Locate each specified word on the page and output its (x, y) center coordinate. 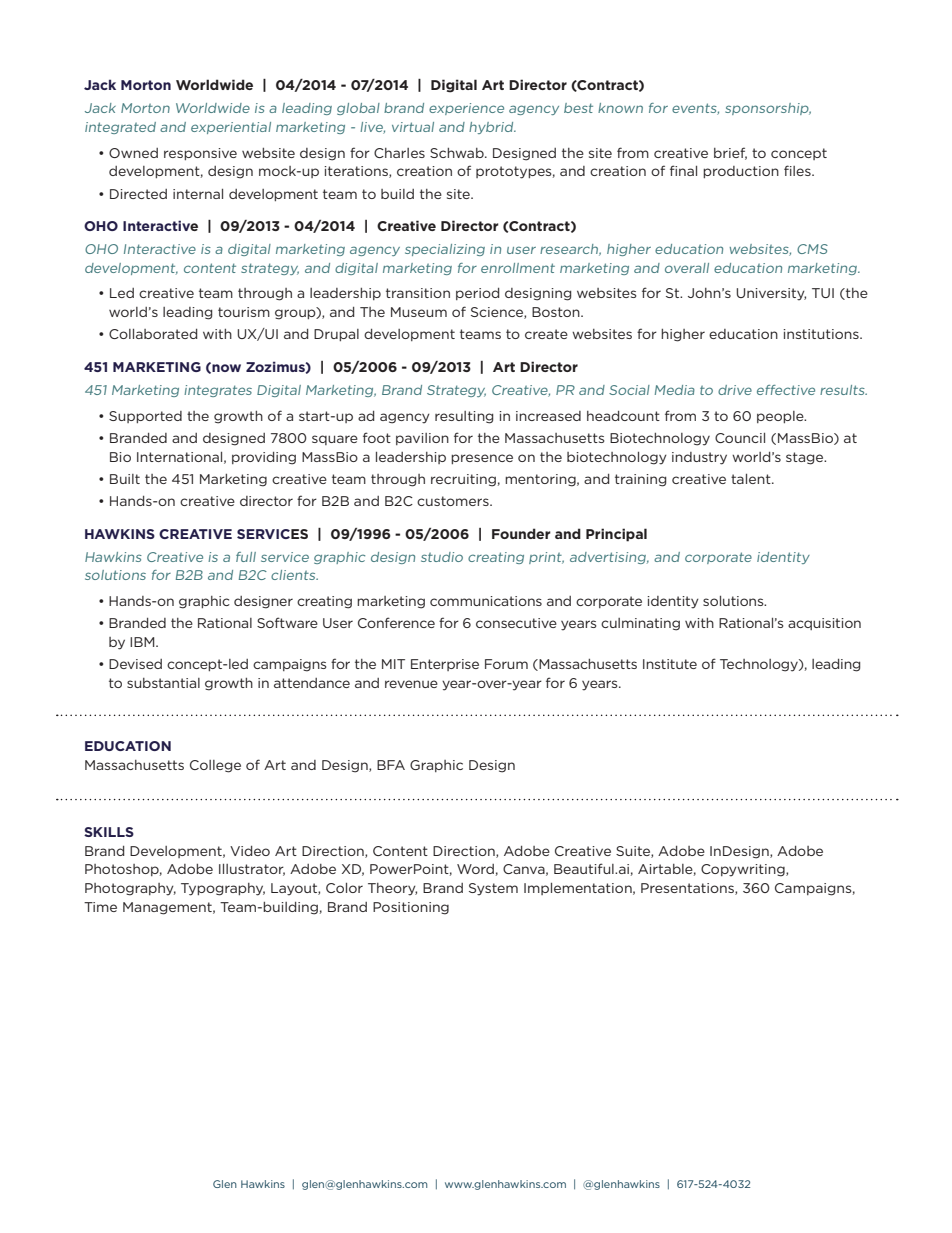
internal (198, 194)
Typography (223, 889)
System (493, 889)
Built (125, 479)
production (741, 172)
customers (454, 501)
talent (752, 479)
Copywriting (744, 870)
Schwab (458, 153)
